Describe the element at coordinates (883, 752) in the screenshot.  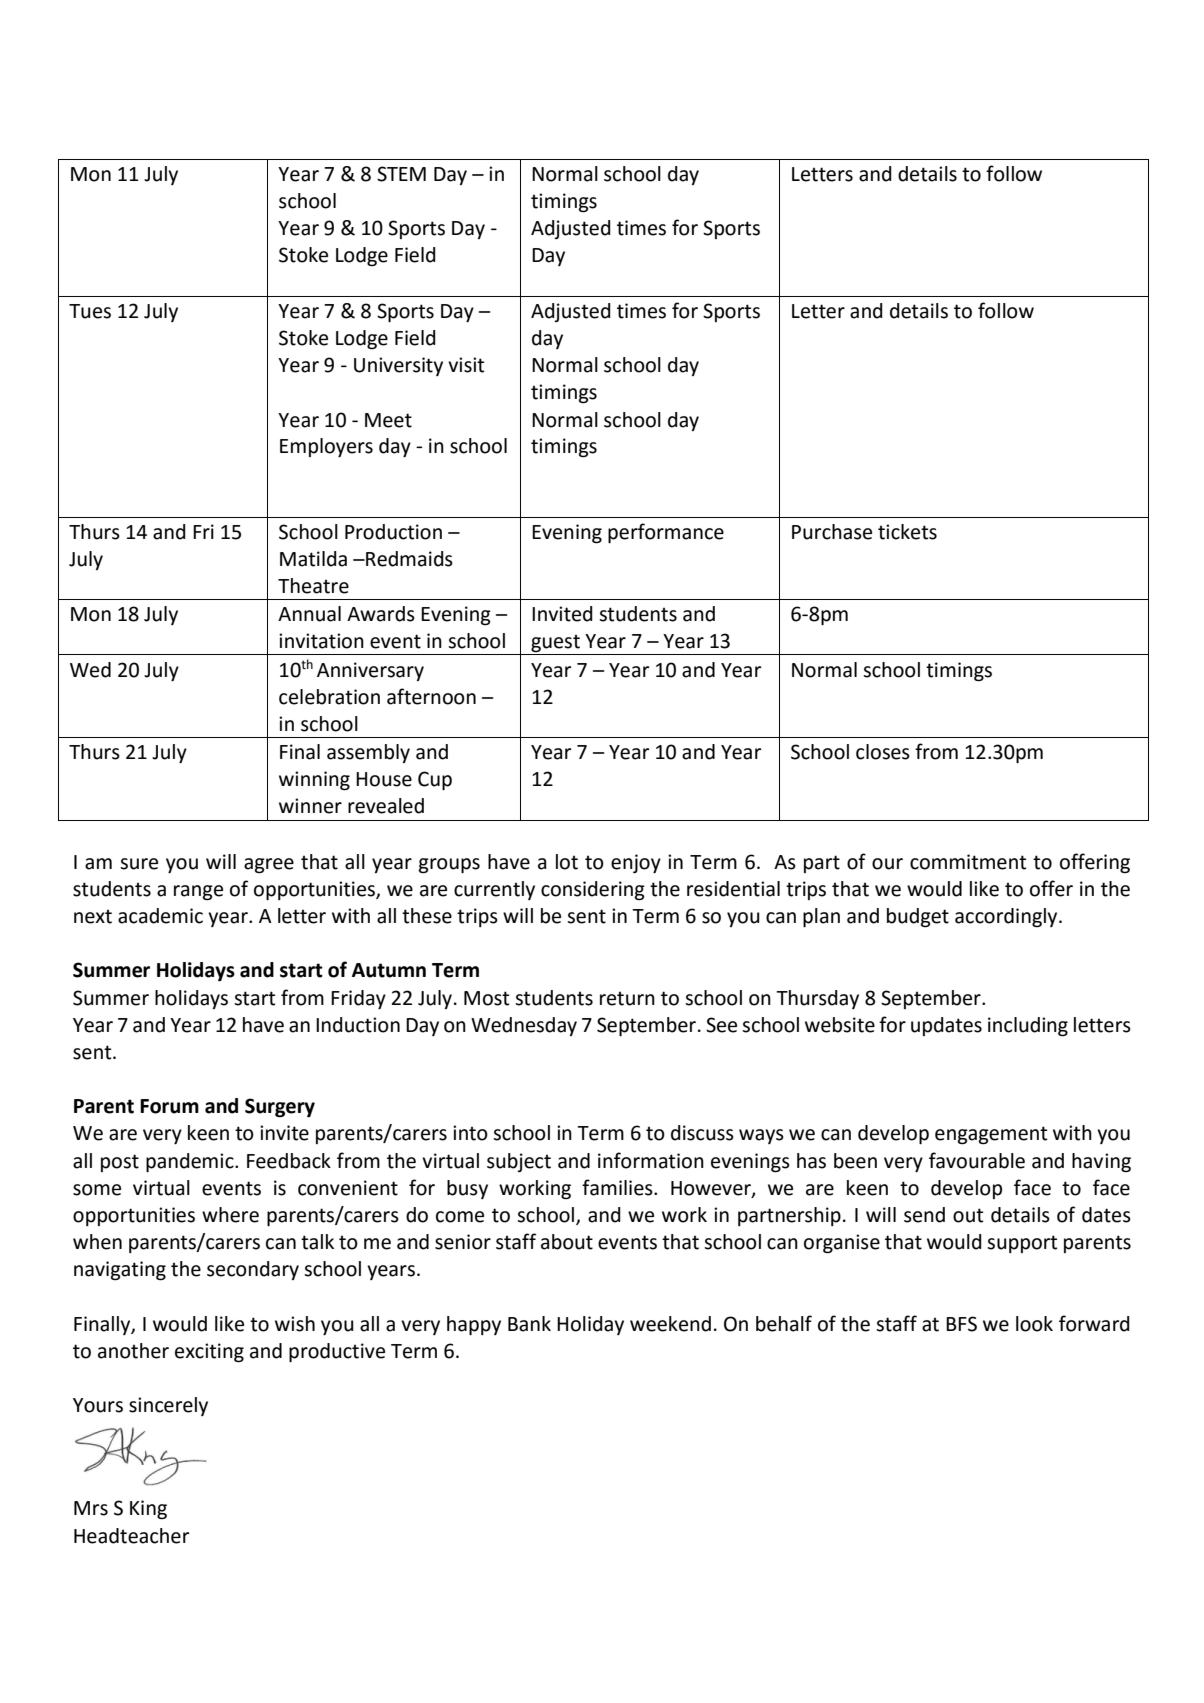
I see `closes` at that location.
